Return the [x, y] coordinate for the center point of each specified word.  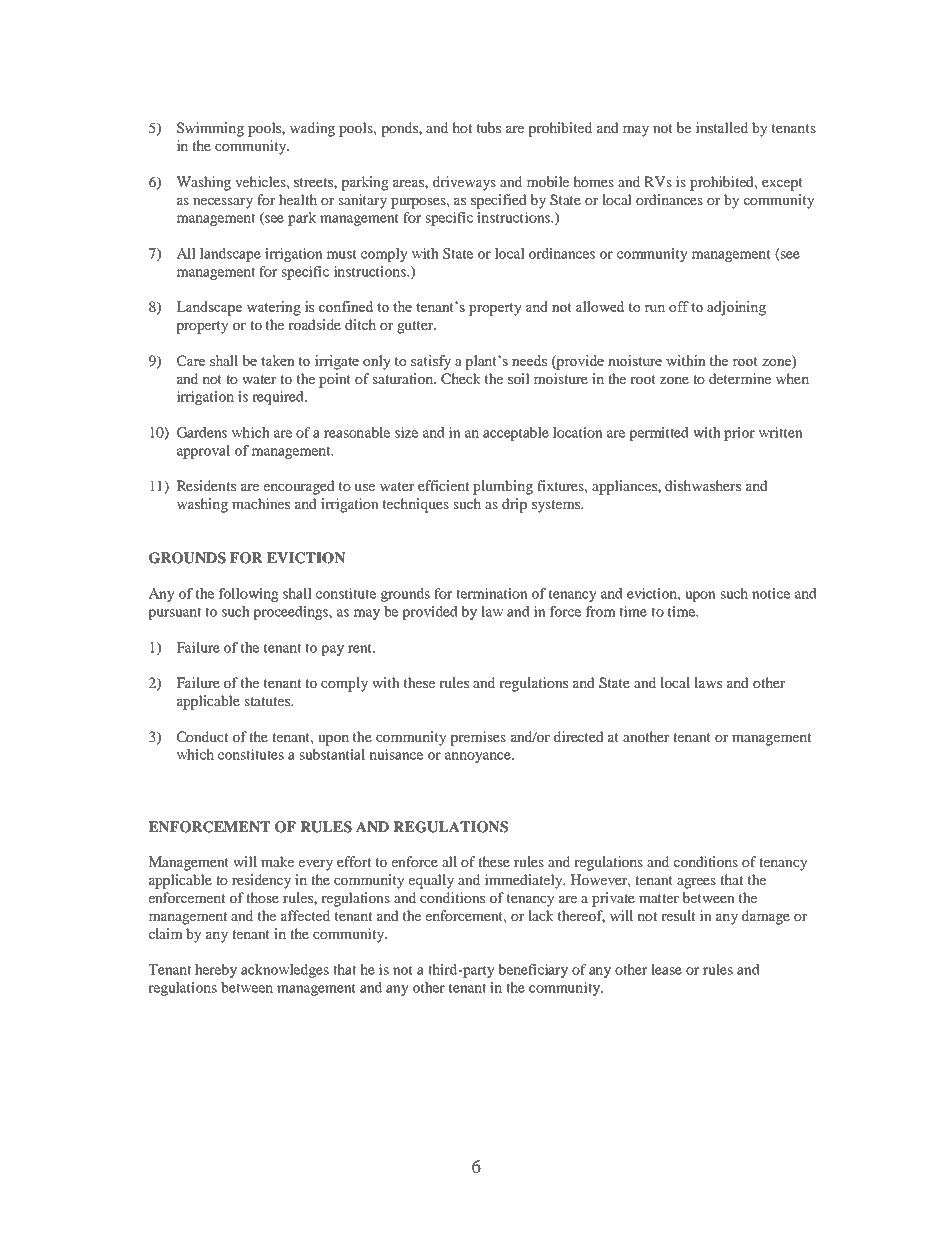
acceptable [516, 434]
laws [708, 682]
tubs [489, 127]
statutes [268, 701]
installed [721, 127]
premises [478, 738]
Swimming [210, 129]
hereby [216, 971]
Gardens [202, 432]
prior [739, 434]
